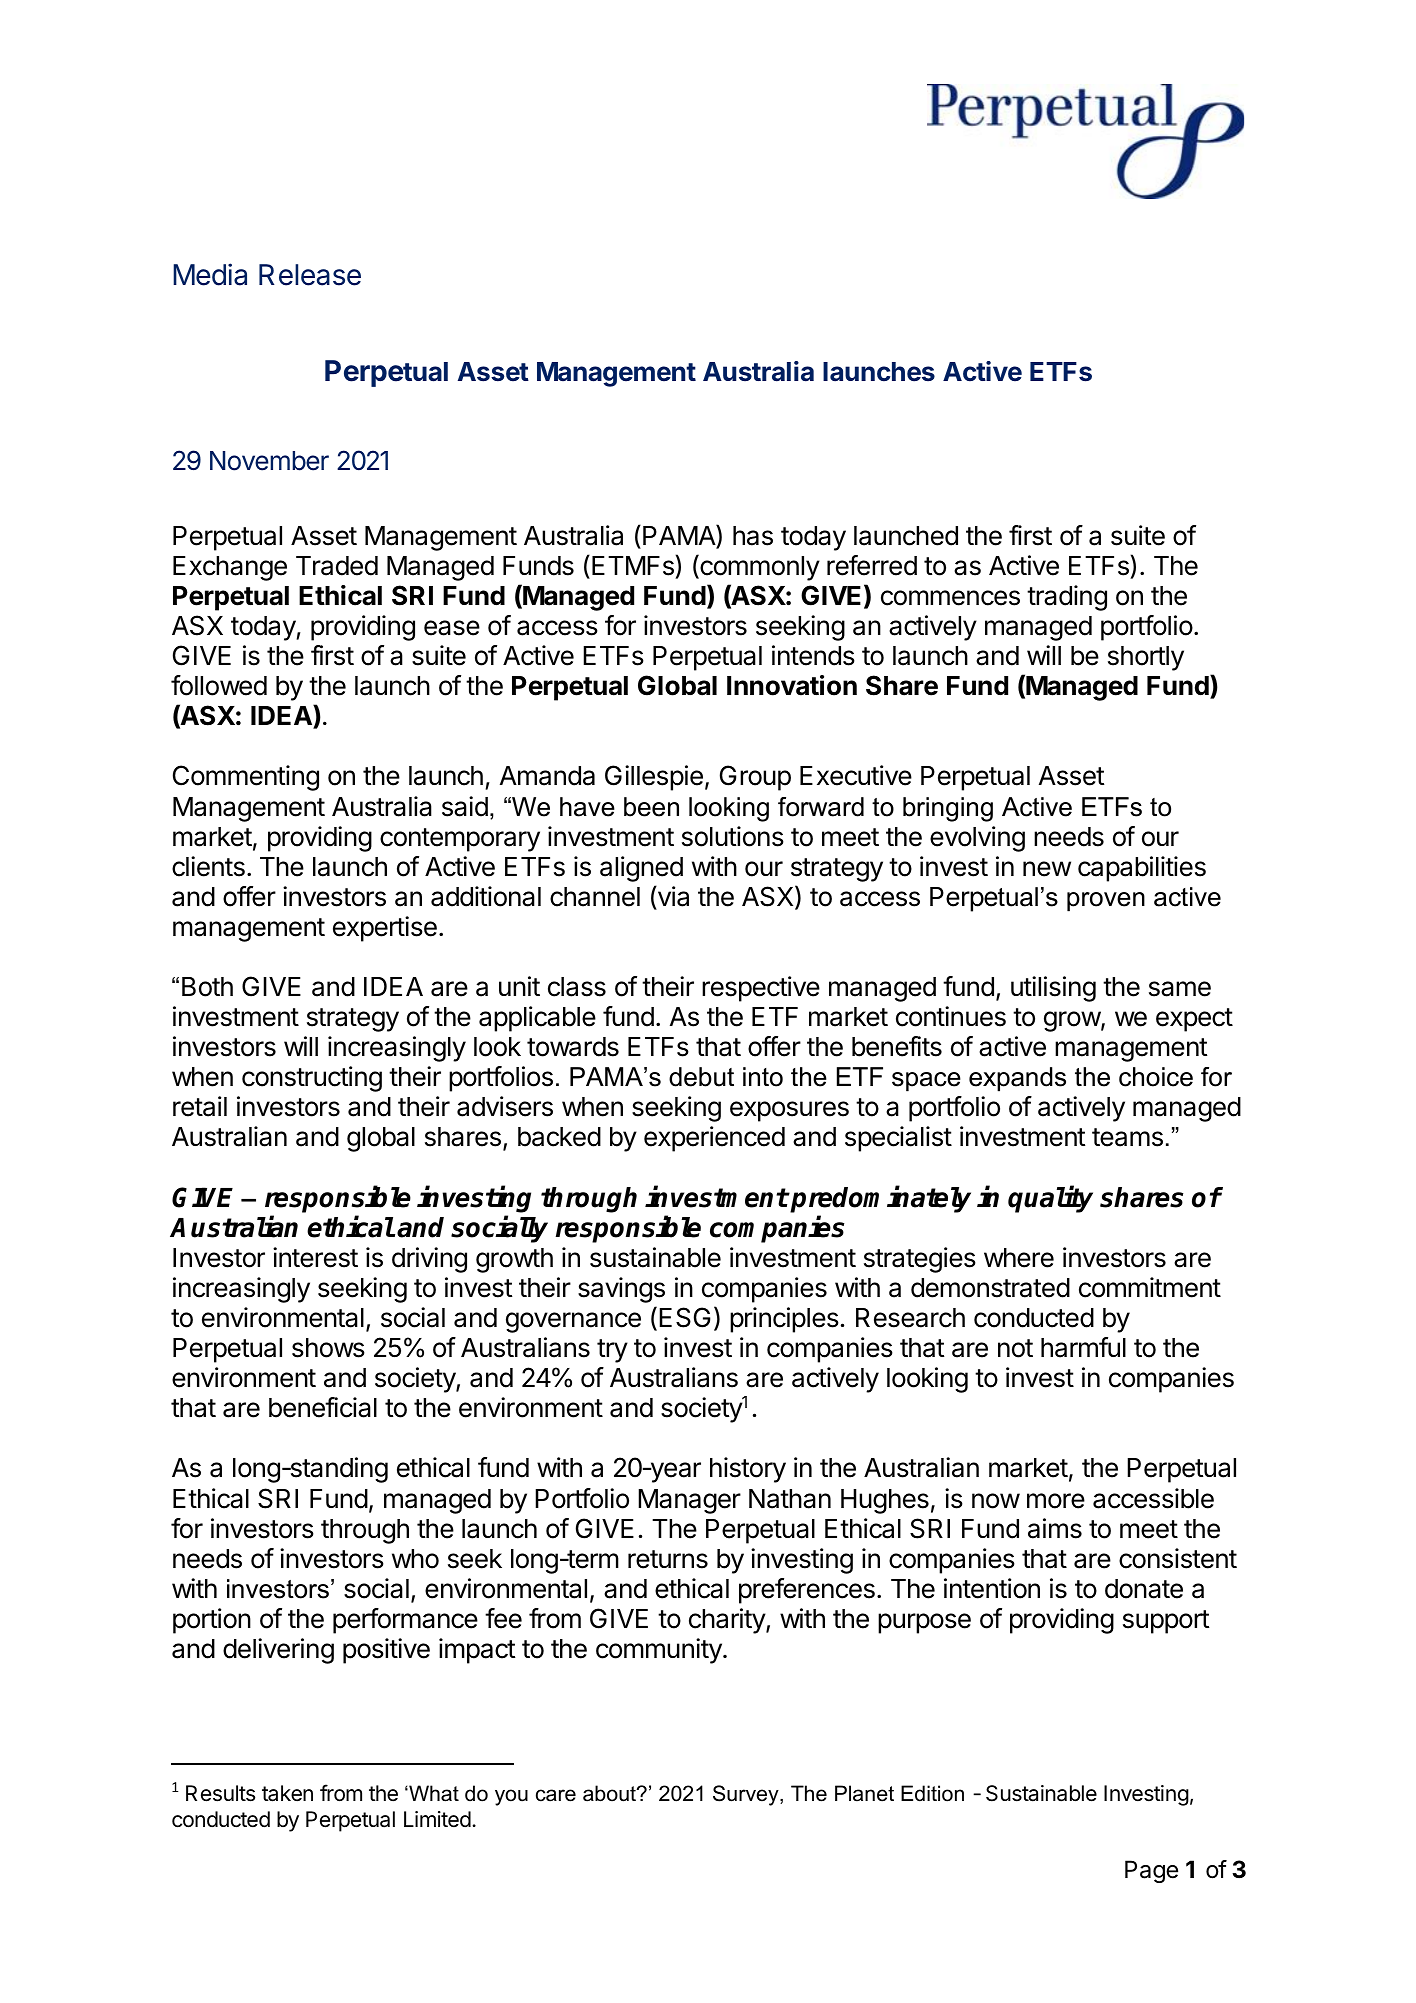  I want to click on harmful, so click(1083, 1347).
